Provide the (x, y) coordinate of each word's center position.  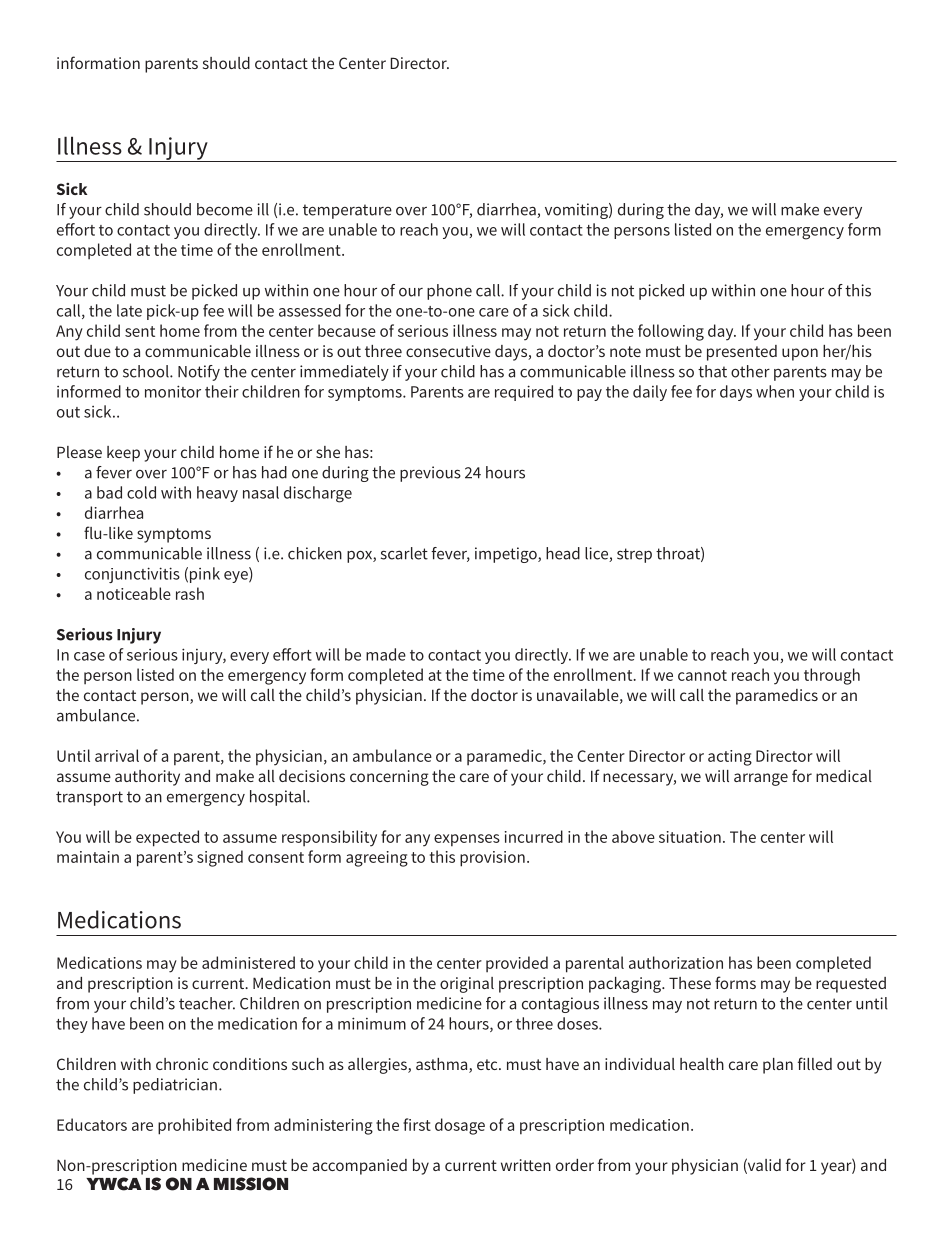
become (225, 209)
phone (449, 292)
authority (147, 778)
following (671, 332)
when (775, 391)
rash (190, 593)
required (524, 393)
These (690, 983)
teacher (207, 1003)
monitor (173, 391)
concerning (389, 778)
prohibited (194, 1126)
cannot (702, 675)
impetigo (507, 555)
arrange (761, 779)
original (467, 985)
